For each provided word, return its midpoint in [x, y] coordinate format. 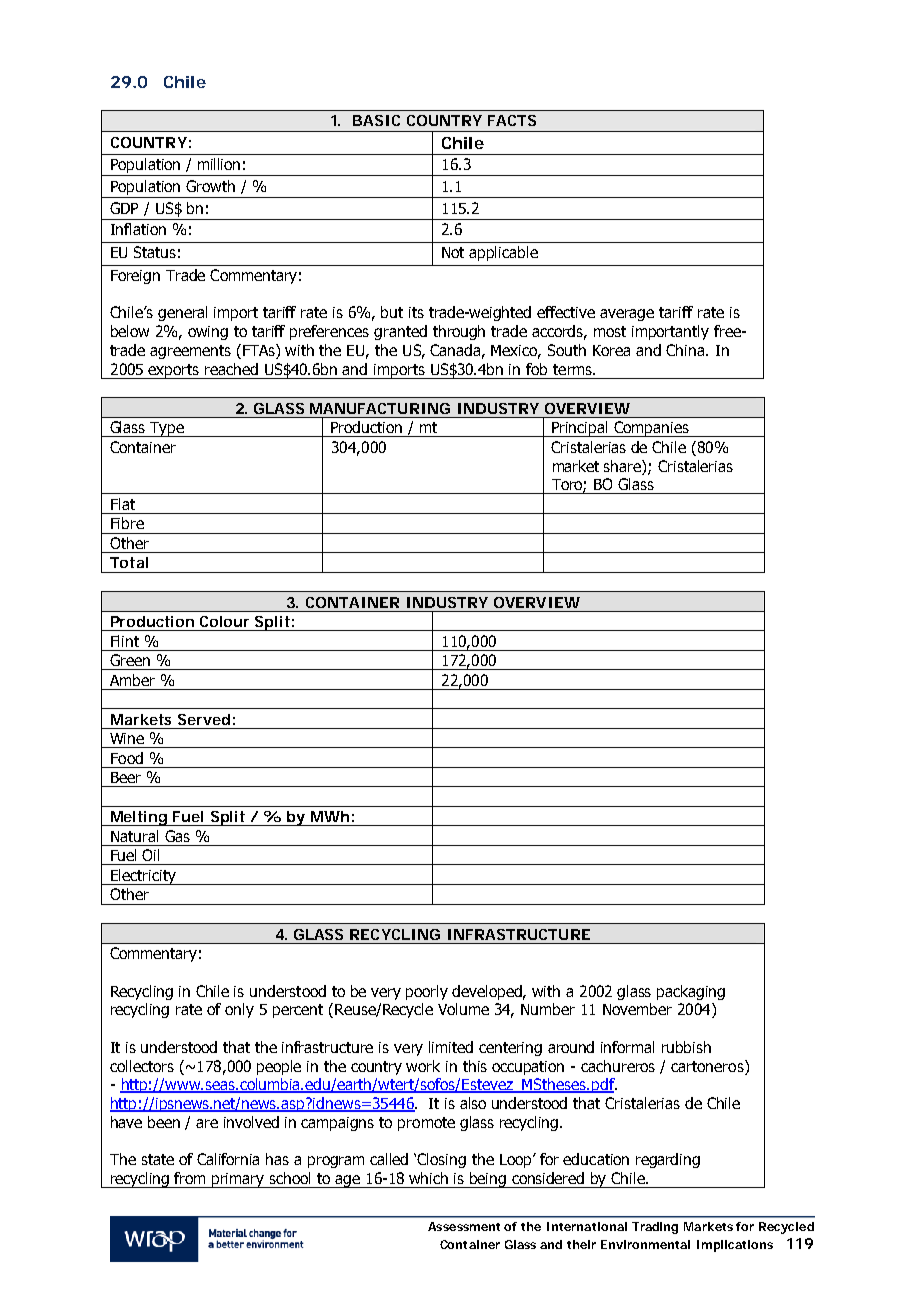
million [219, 164]
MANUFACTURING [380, 408]
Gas [177, 836]
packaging [691, 992]
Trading [655, 1228]
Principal [580, 429]
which [428, 1178]
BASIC [376, 120]
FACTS [512, 120]
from [189, 1178]
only [239, 1010]
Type [167, 429]
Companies [651, 429]
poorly [427, 992]
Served [204, 719]
